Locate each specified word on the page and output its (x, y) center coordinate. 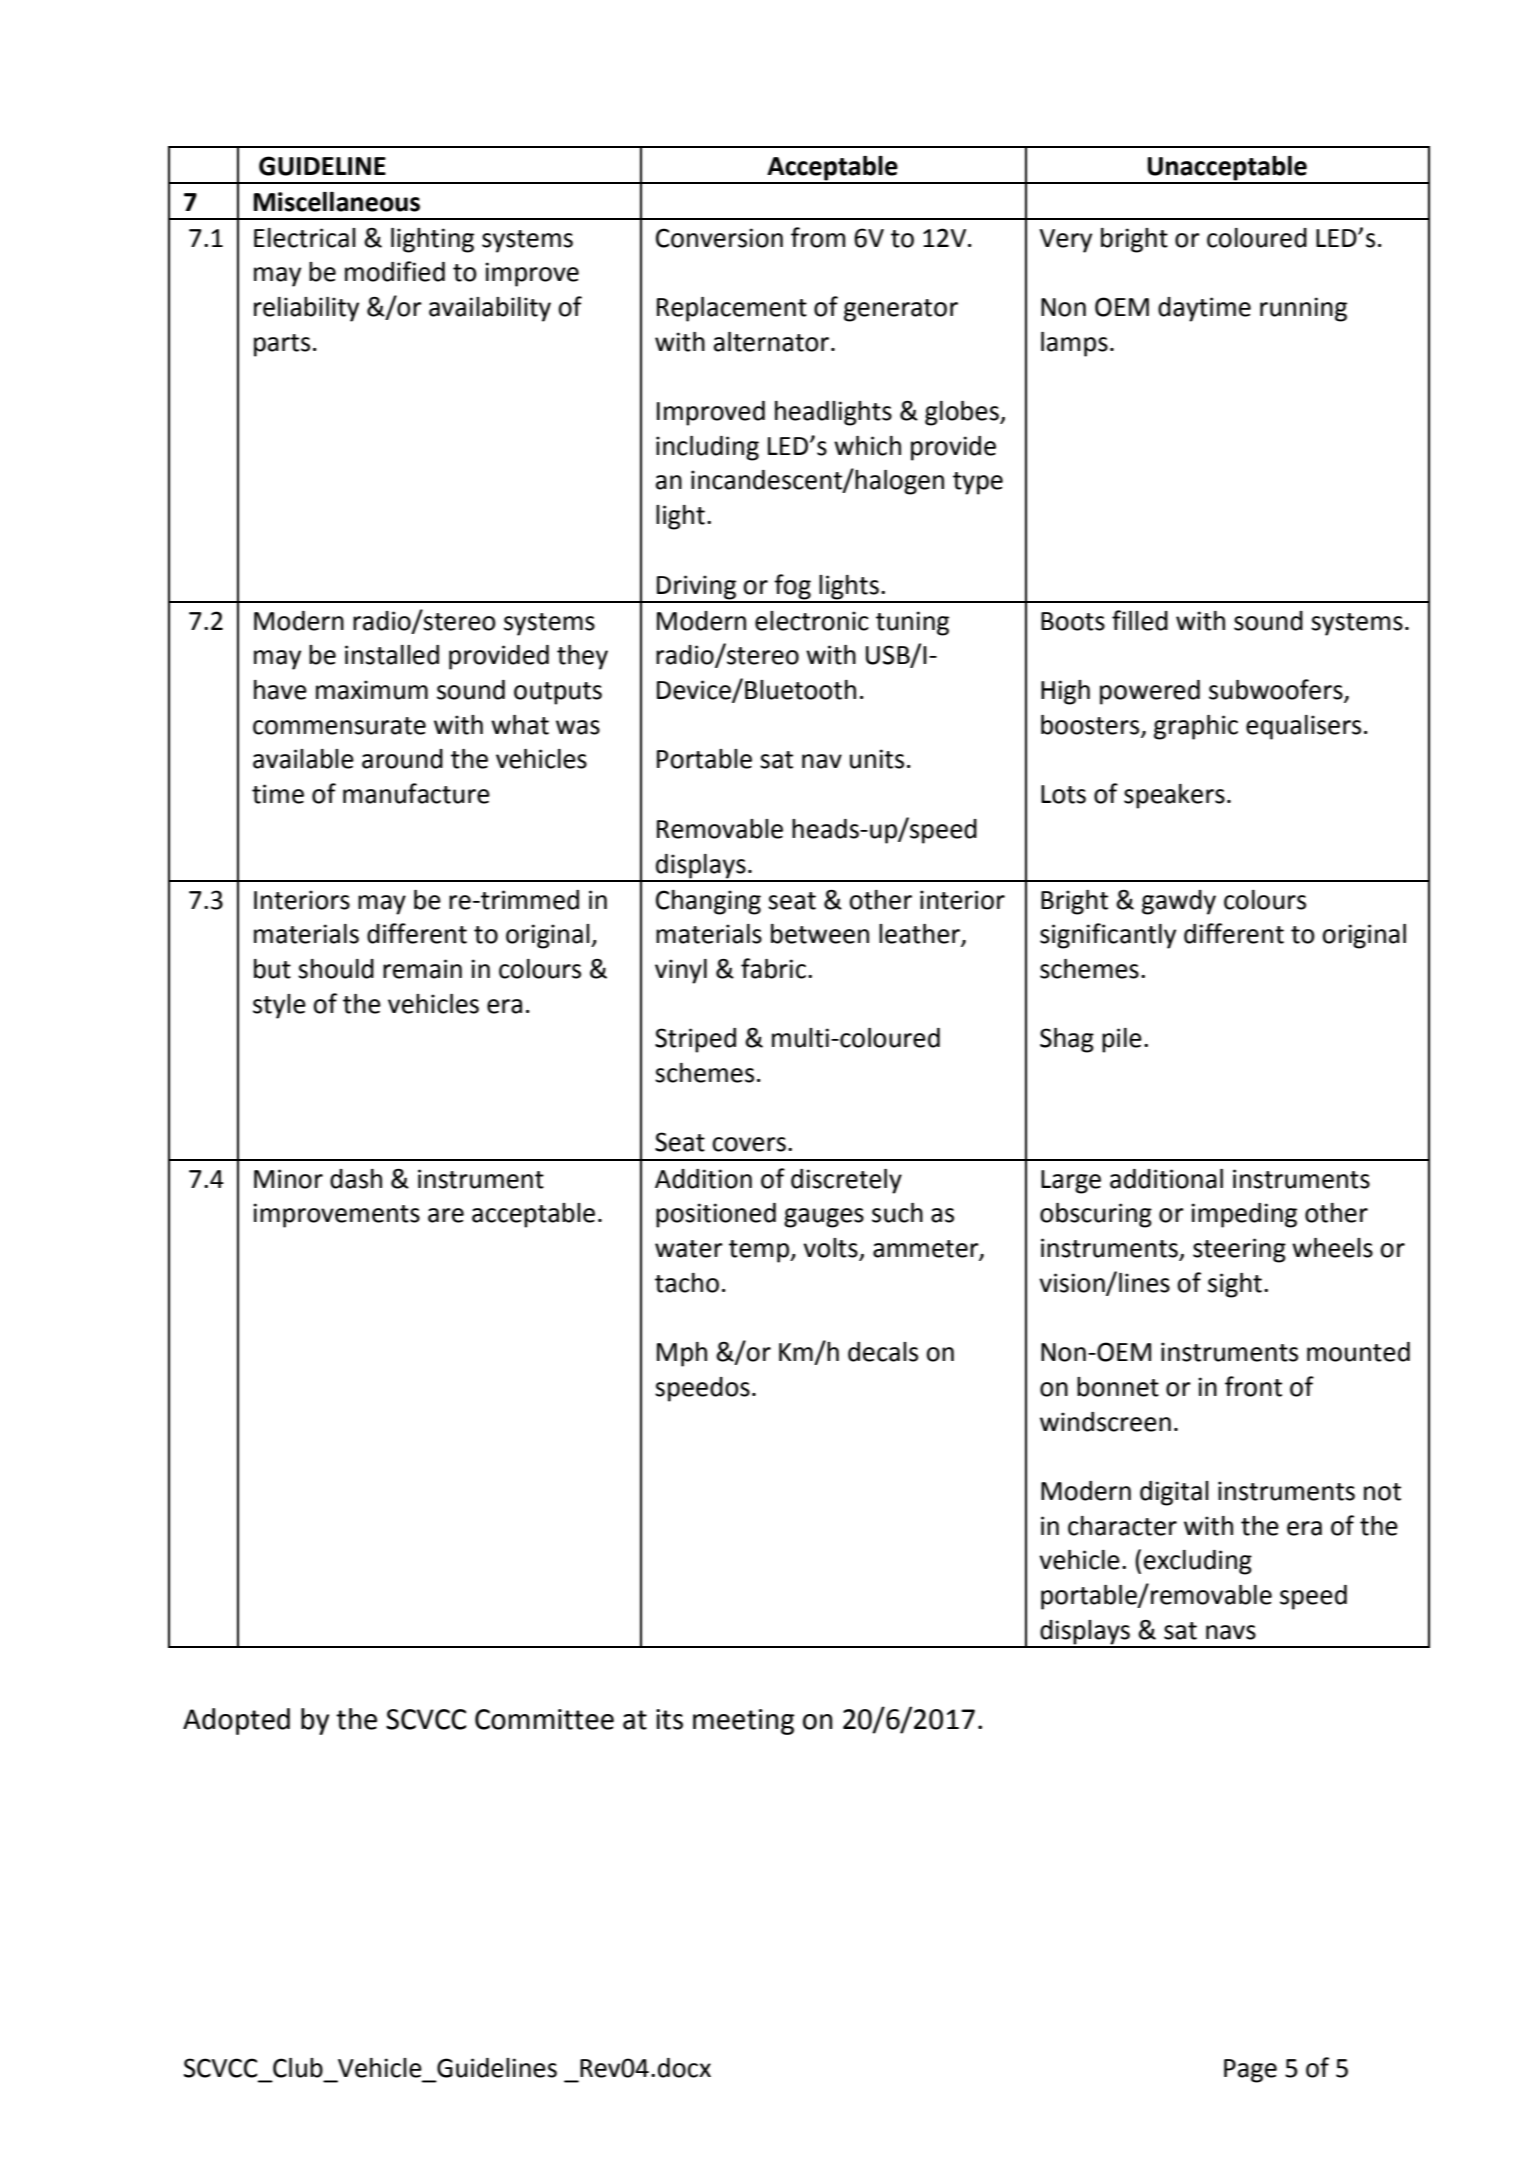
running (1303, 309)
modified (395, 271)
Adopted (236, 1721)
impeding (1244, 1215)
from (818, 237)
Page (1250, 2071)
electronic (812, 621)
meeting (743, 1722)
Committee (544, 1719)
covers (749, 1144)
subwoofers (1277, 690)
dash (356, 1179)
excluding (1198, 1562)
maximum (372, 690)
